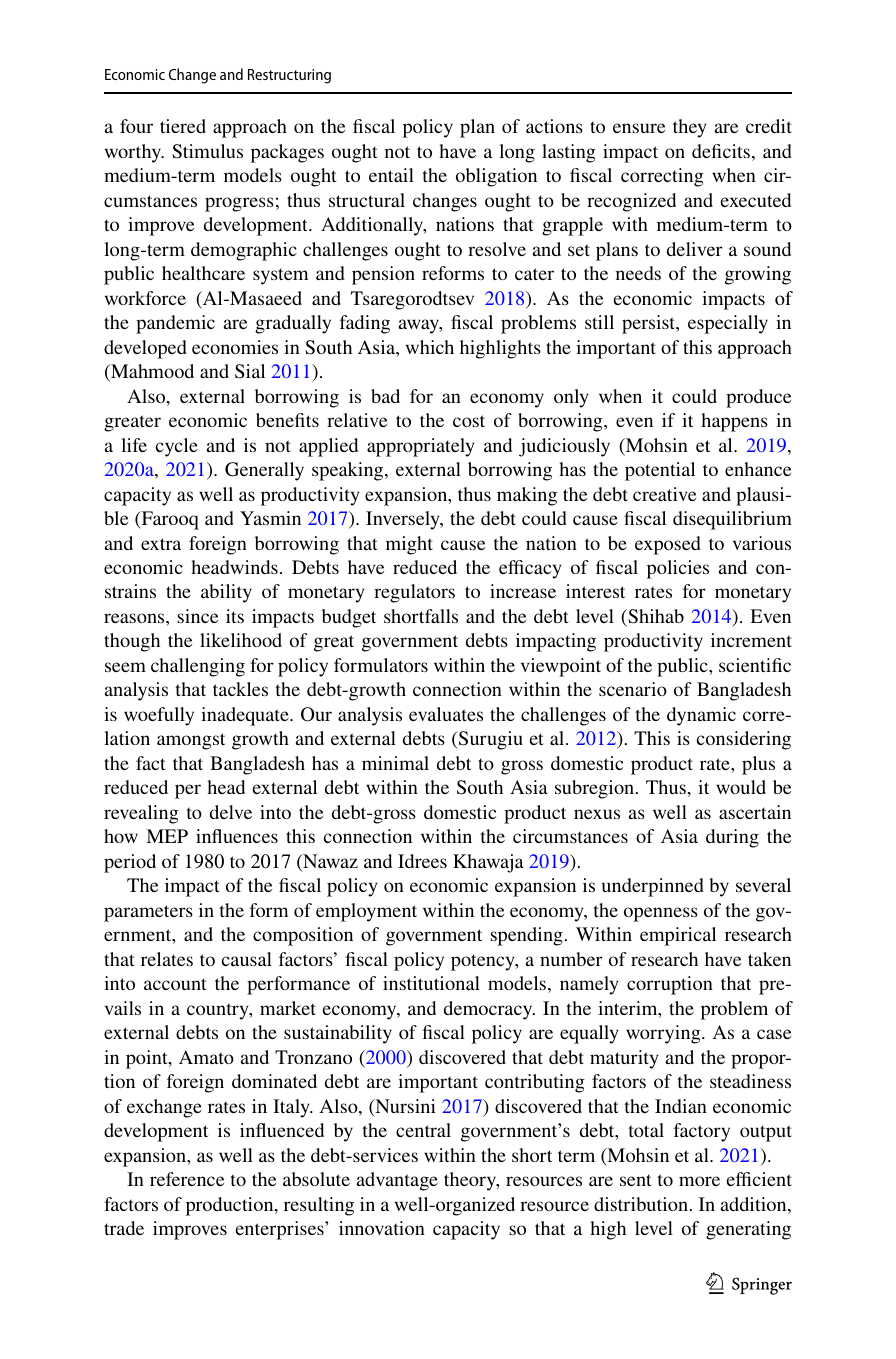 The width and height of the page is (896, 1359). I want to click on they, so click(690, 128).
